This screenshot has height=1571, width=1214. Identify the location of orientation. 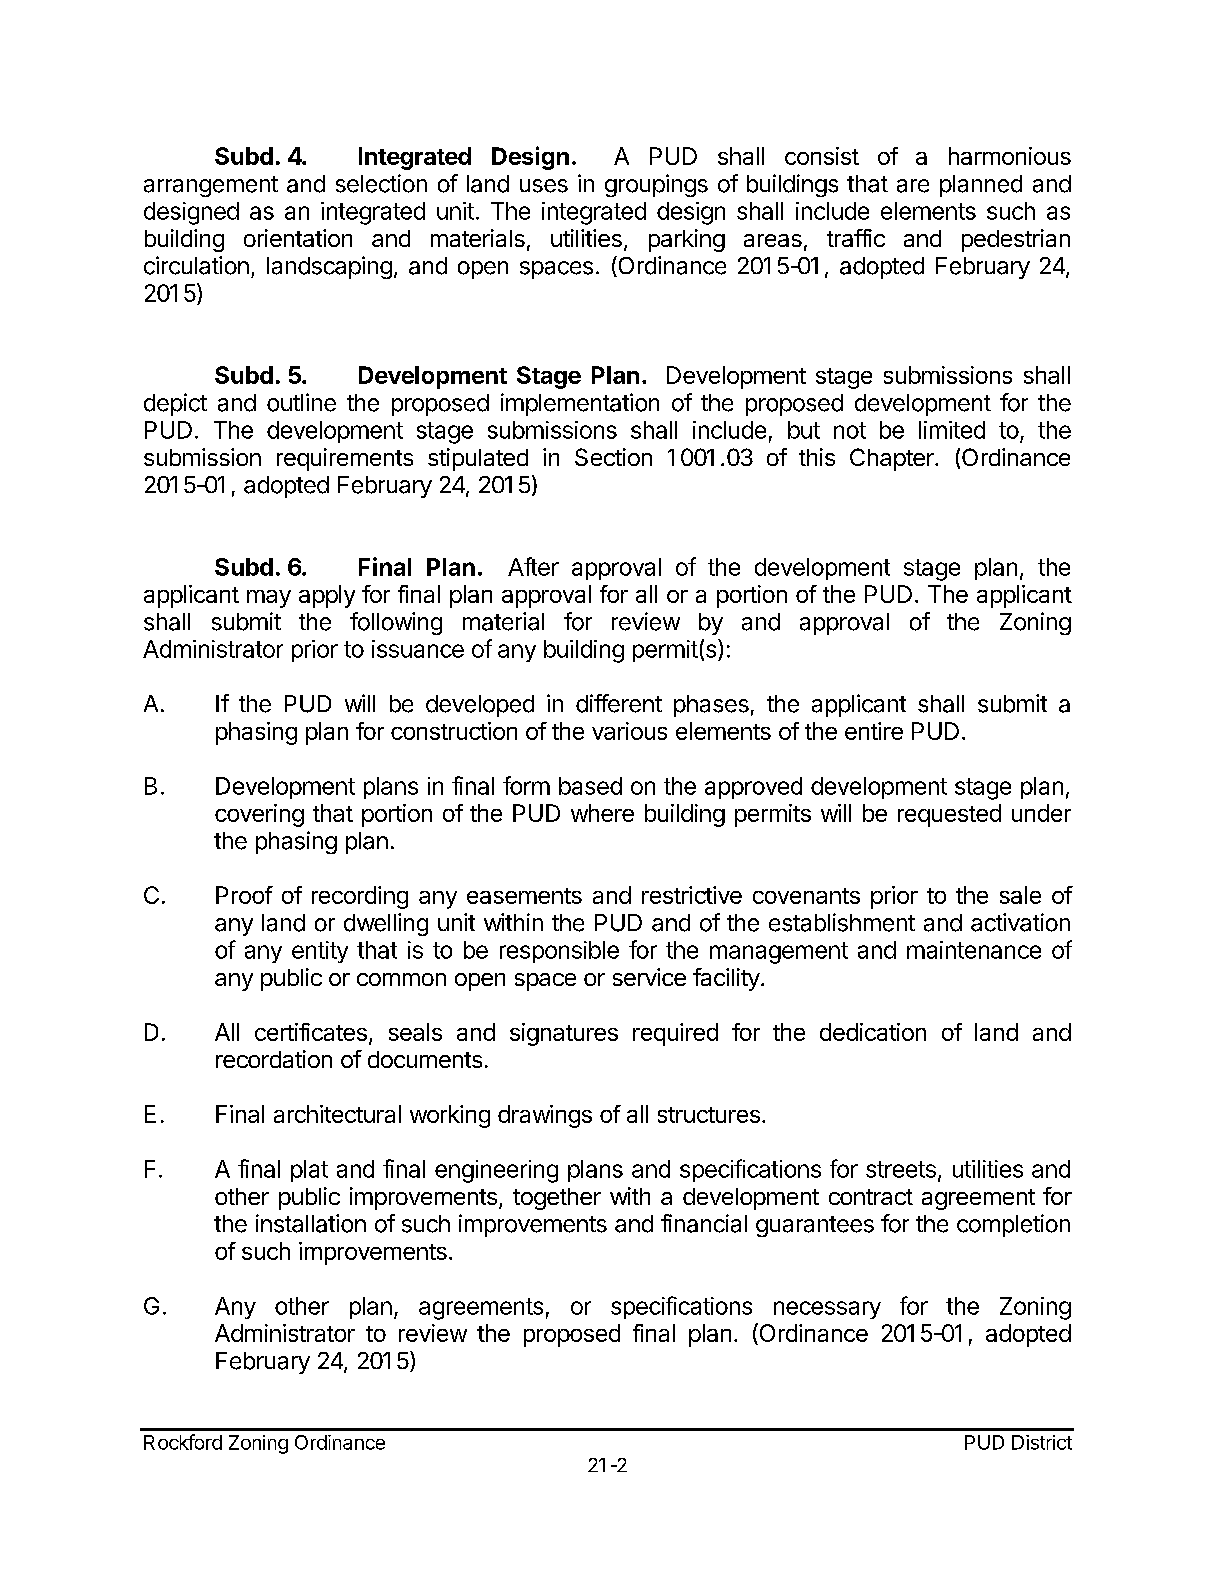
(298, 238).
